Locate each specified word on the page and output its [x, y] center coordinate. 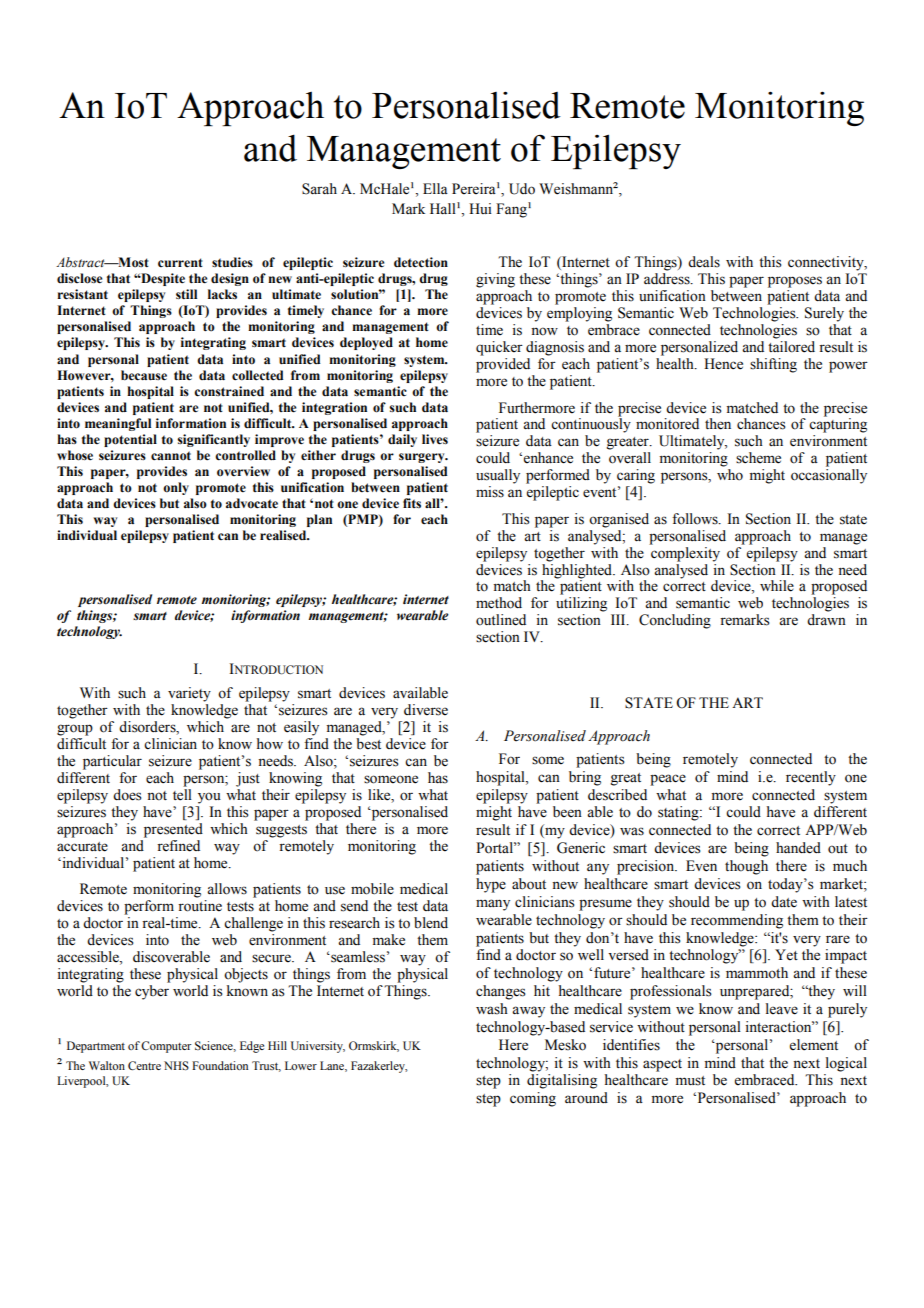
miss [490, 492]
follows [696, 519]
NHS [176, 1066]
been [567, 812]
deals [704, 262]
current [180, 263]
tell [182, 795]
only [176, 488]
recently [811, 778]
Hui [480, 208]
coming [533, 1099]
